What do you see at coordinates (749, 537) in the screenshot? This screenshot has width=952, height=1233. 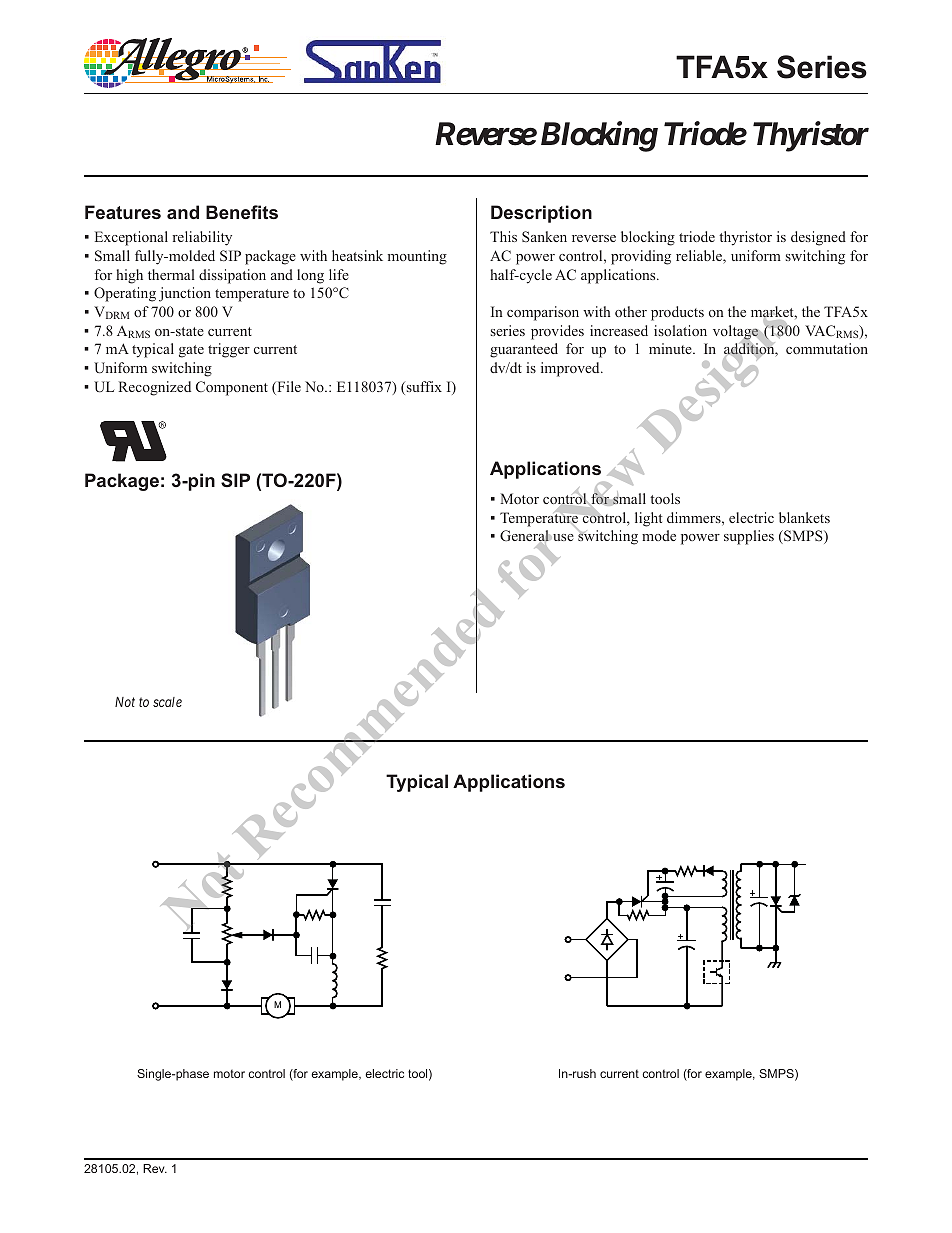 I see `supplies` at bounding box center [749, 537].
